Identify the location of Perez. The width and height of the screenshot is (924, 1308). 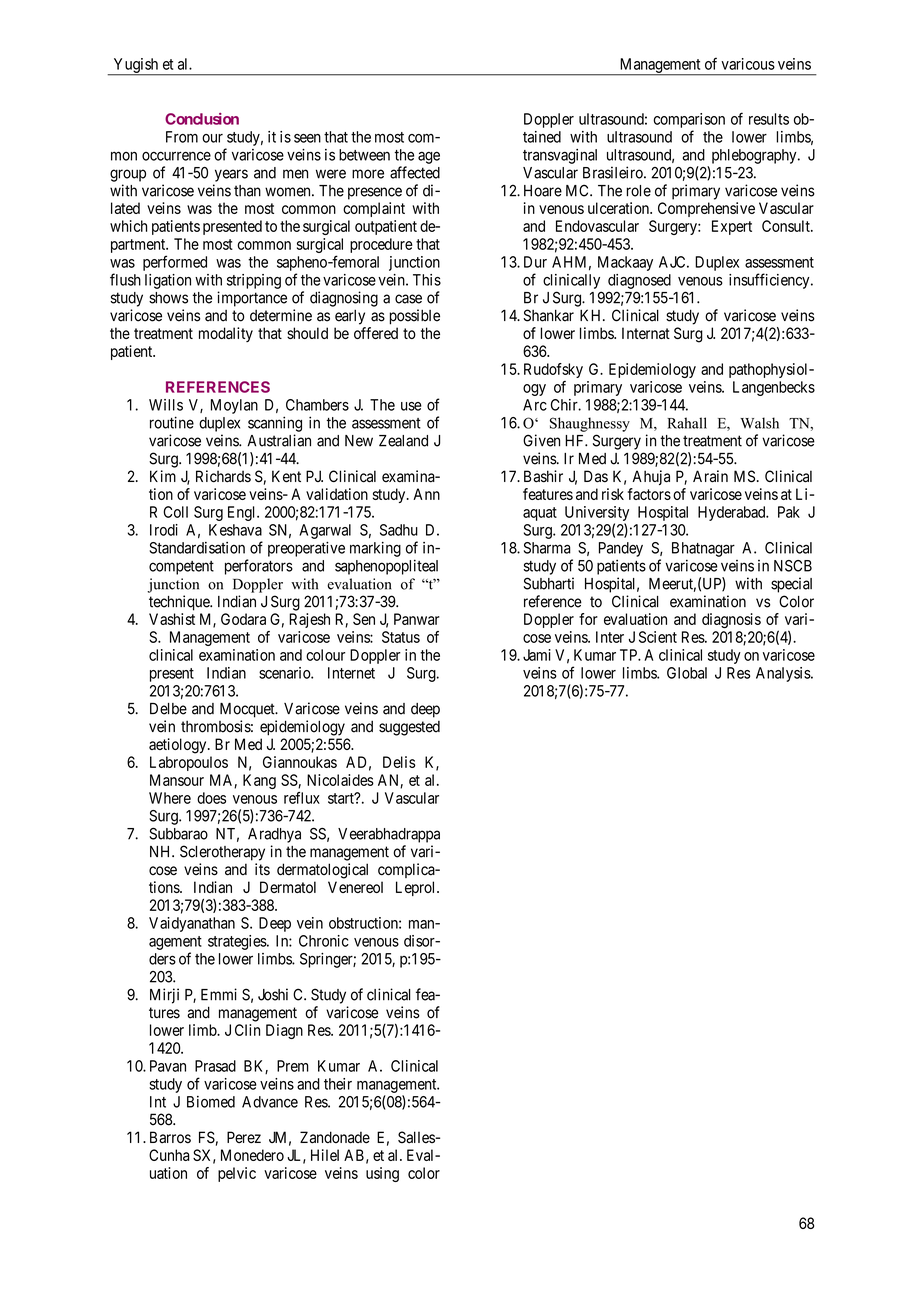
(244, 1137).
